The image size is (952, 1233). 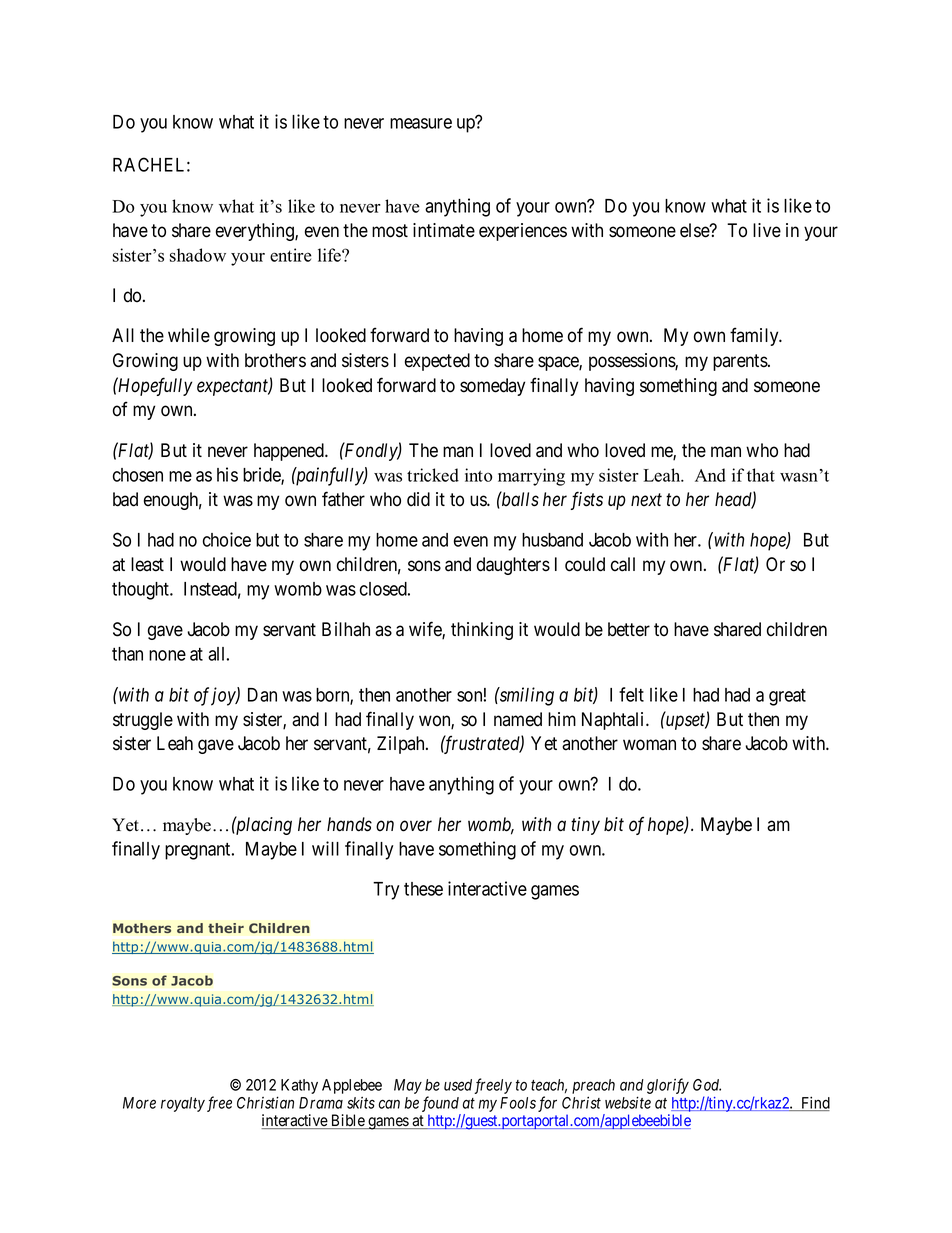 I want to click on woman, so click(x=649, y=745).
